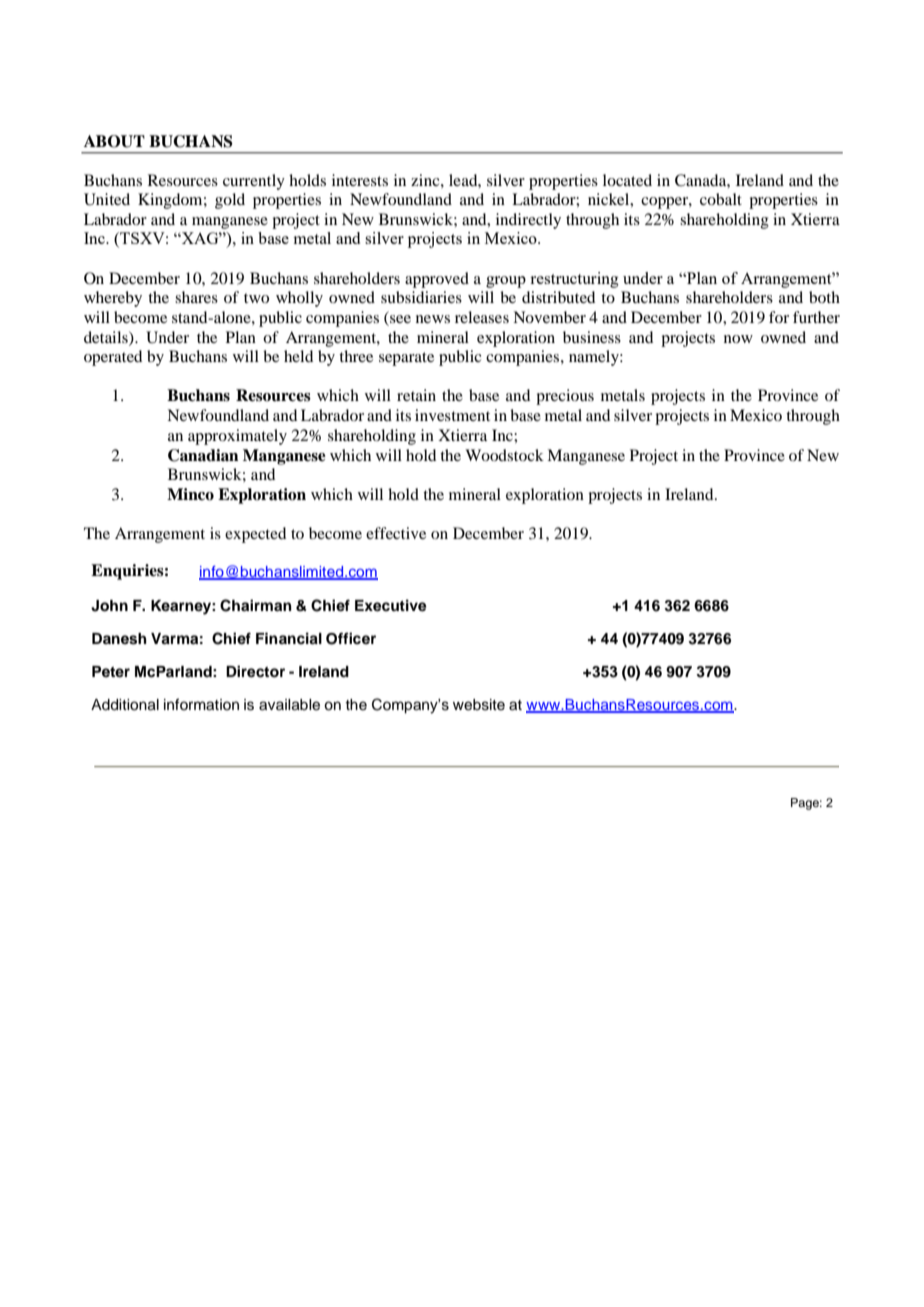 Image resolution: width=924 pixels, height=1307 pixels. What do you see at coordinates (360, 180) in the document?
I see `interests` at bounding box center [360, 180].
